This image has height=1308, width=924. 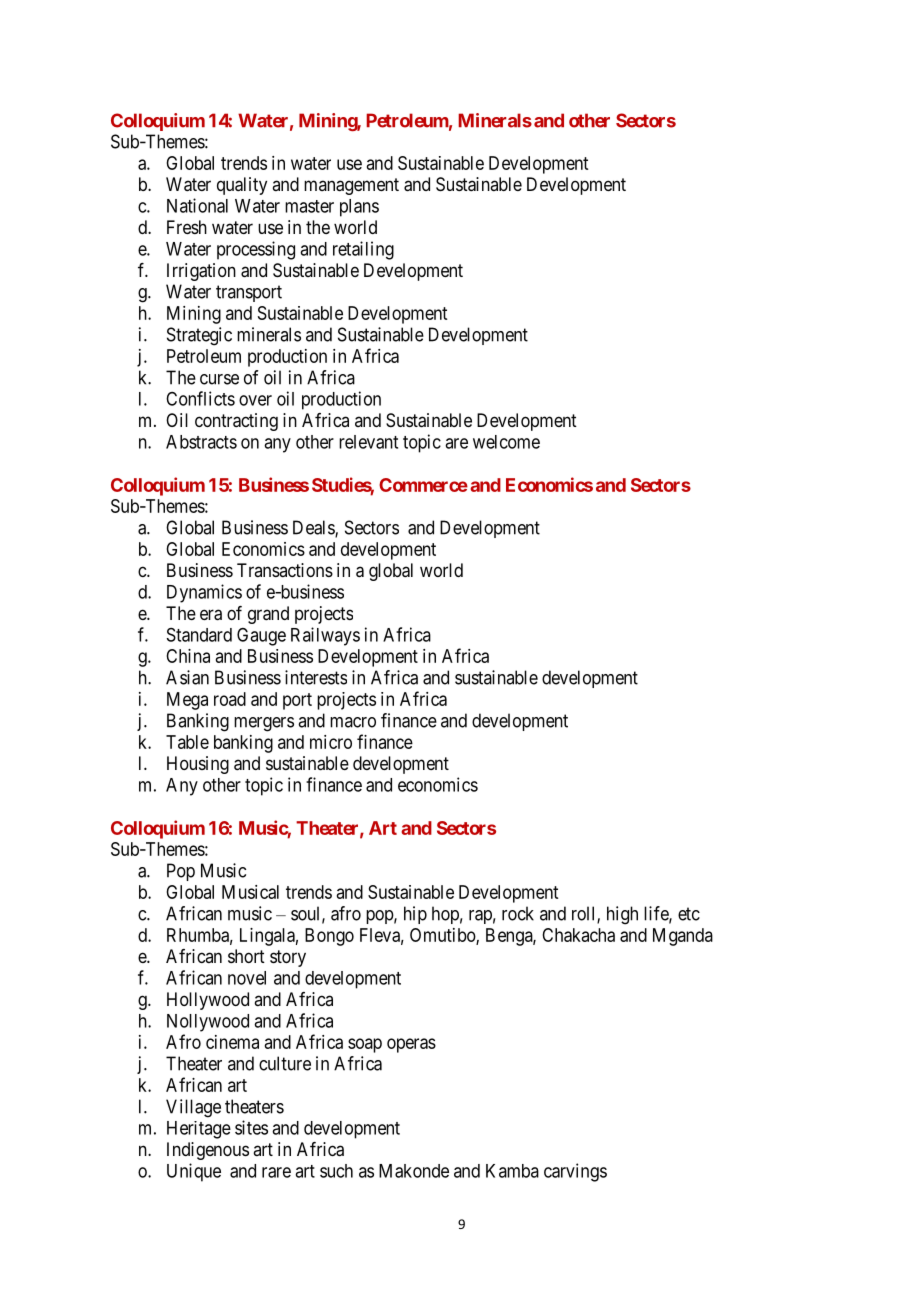 What do you see at coordinates (622, 915) in the image?
I see `high` at bounding box center [622, 915].
